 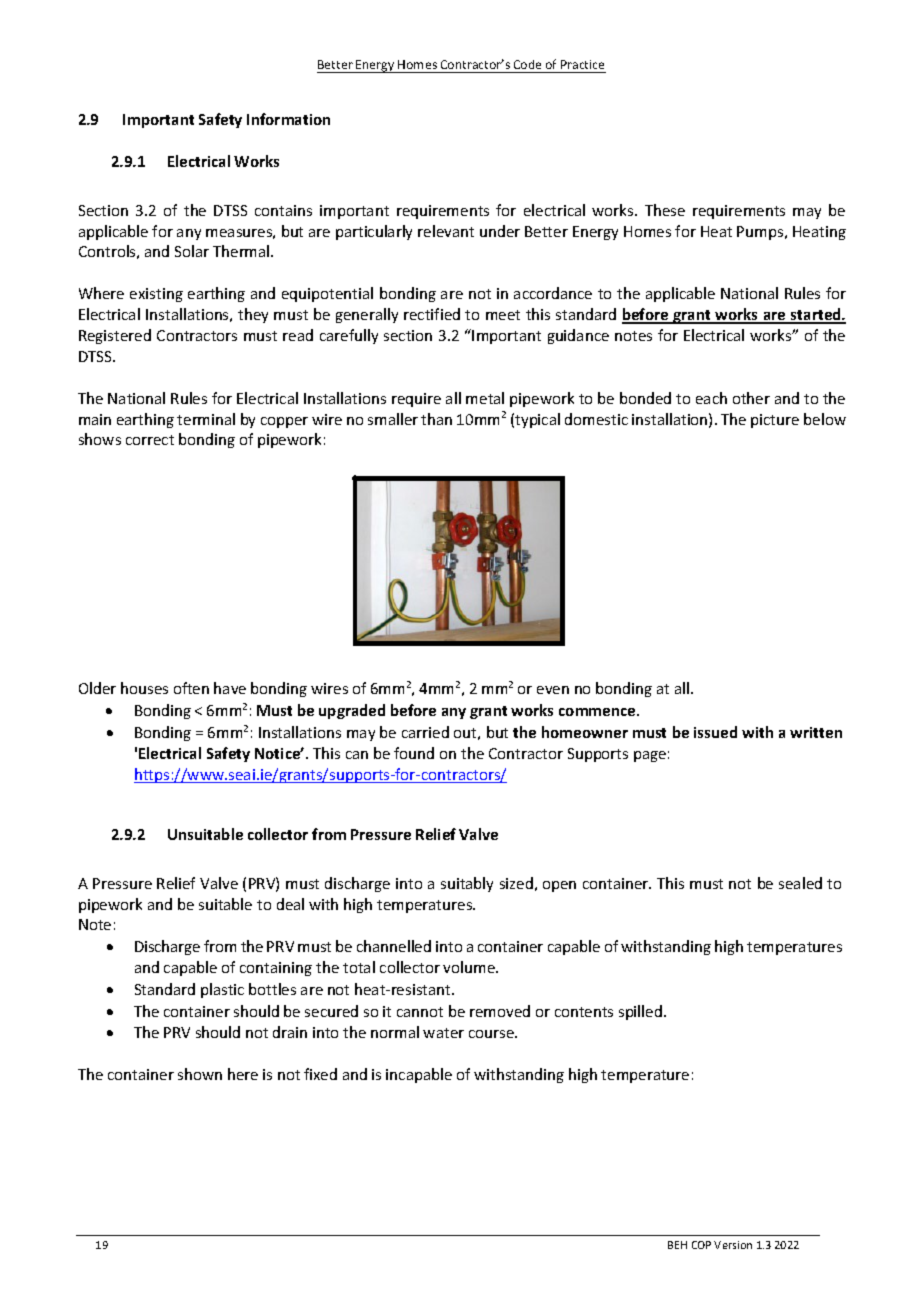 I want to click on issued, so click(x=715, y=732).
